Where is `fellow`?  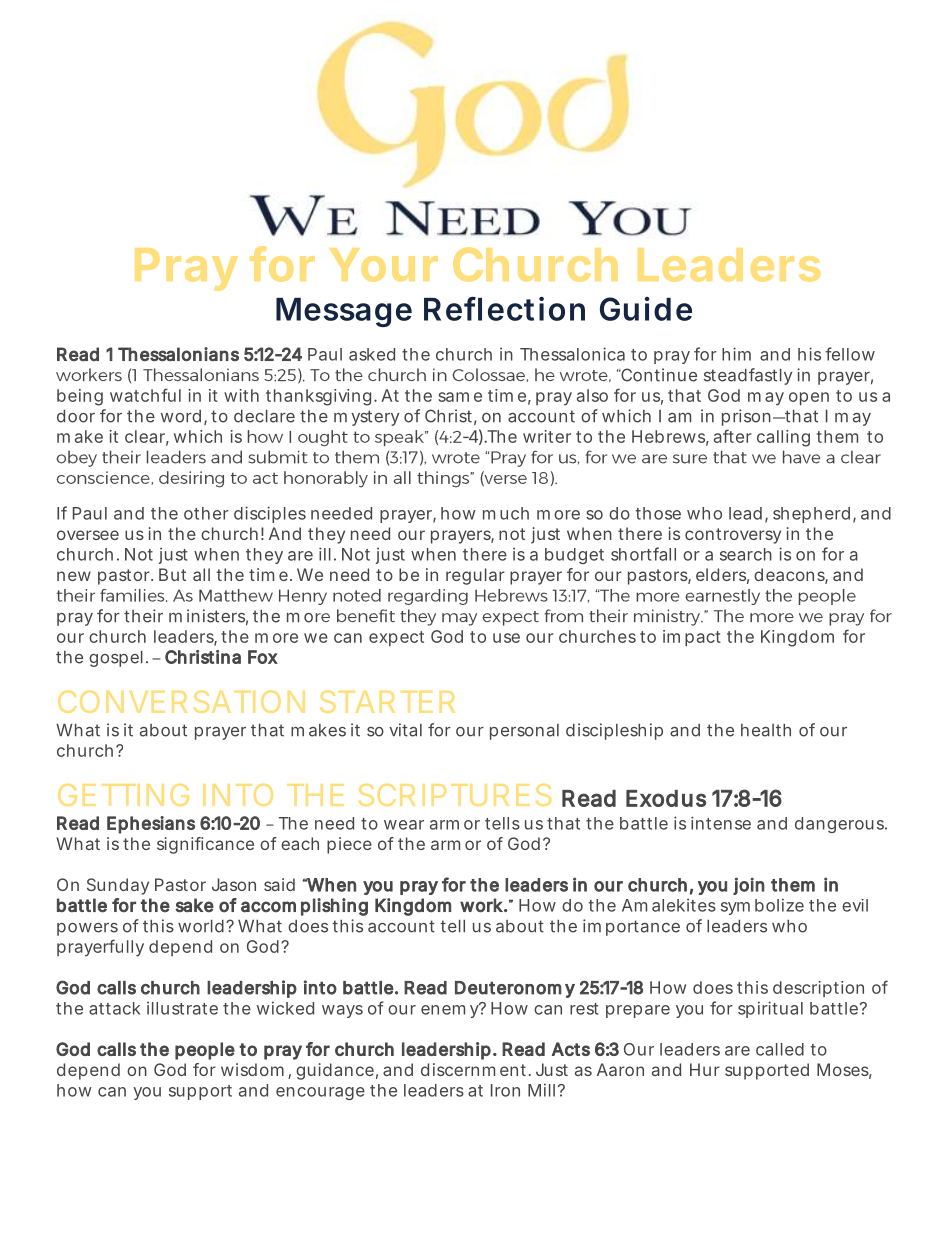 fellow is located at coordinates (850, 354).
